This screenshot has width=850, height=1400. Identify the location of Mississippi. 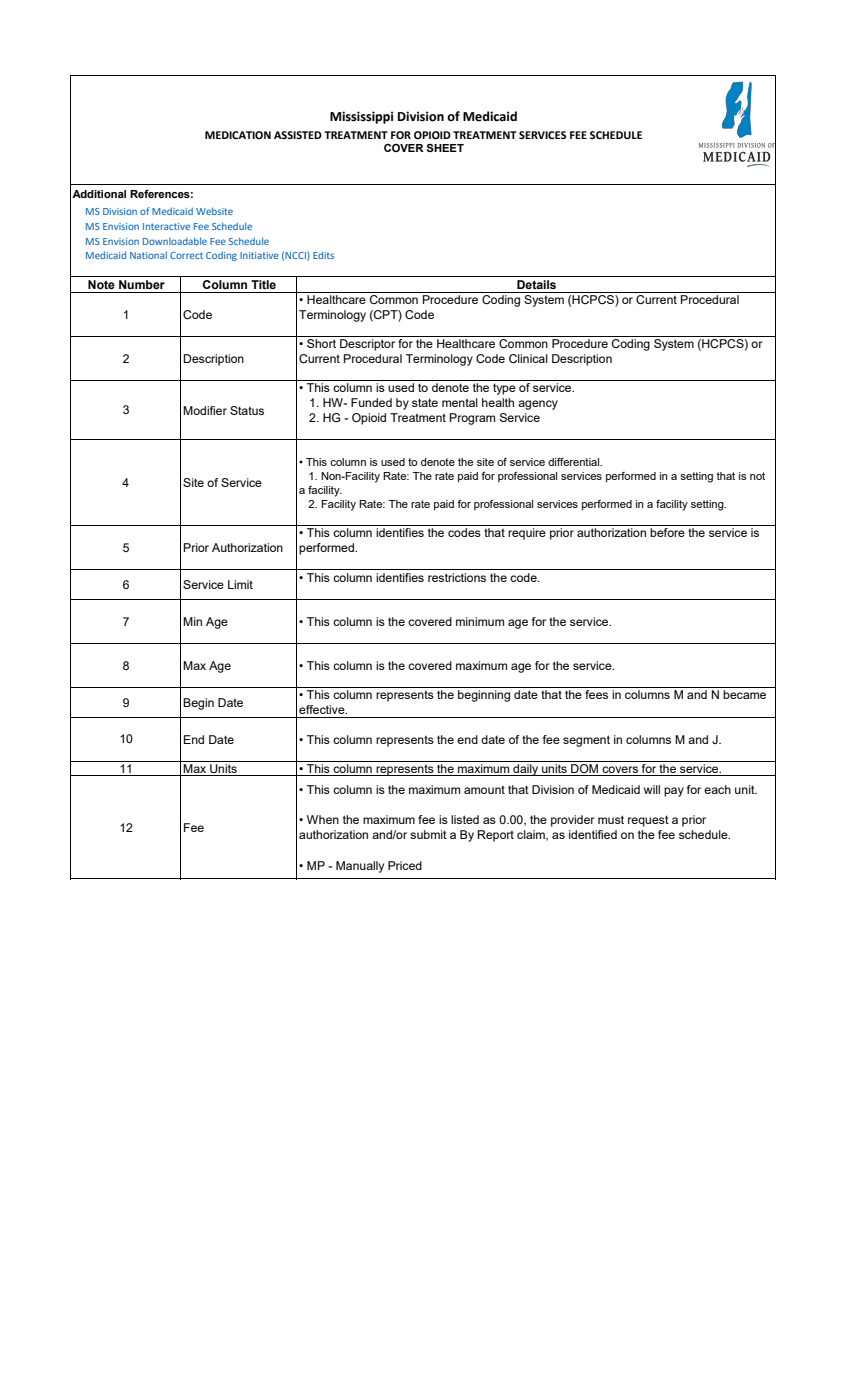
(361, 117).
